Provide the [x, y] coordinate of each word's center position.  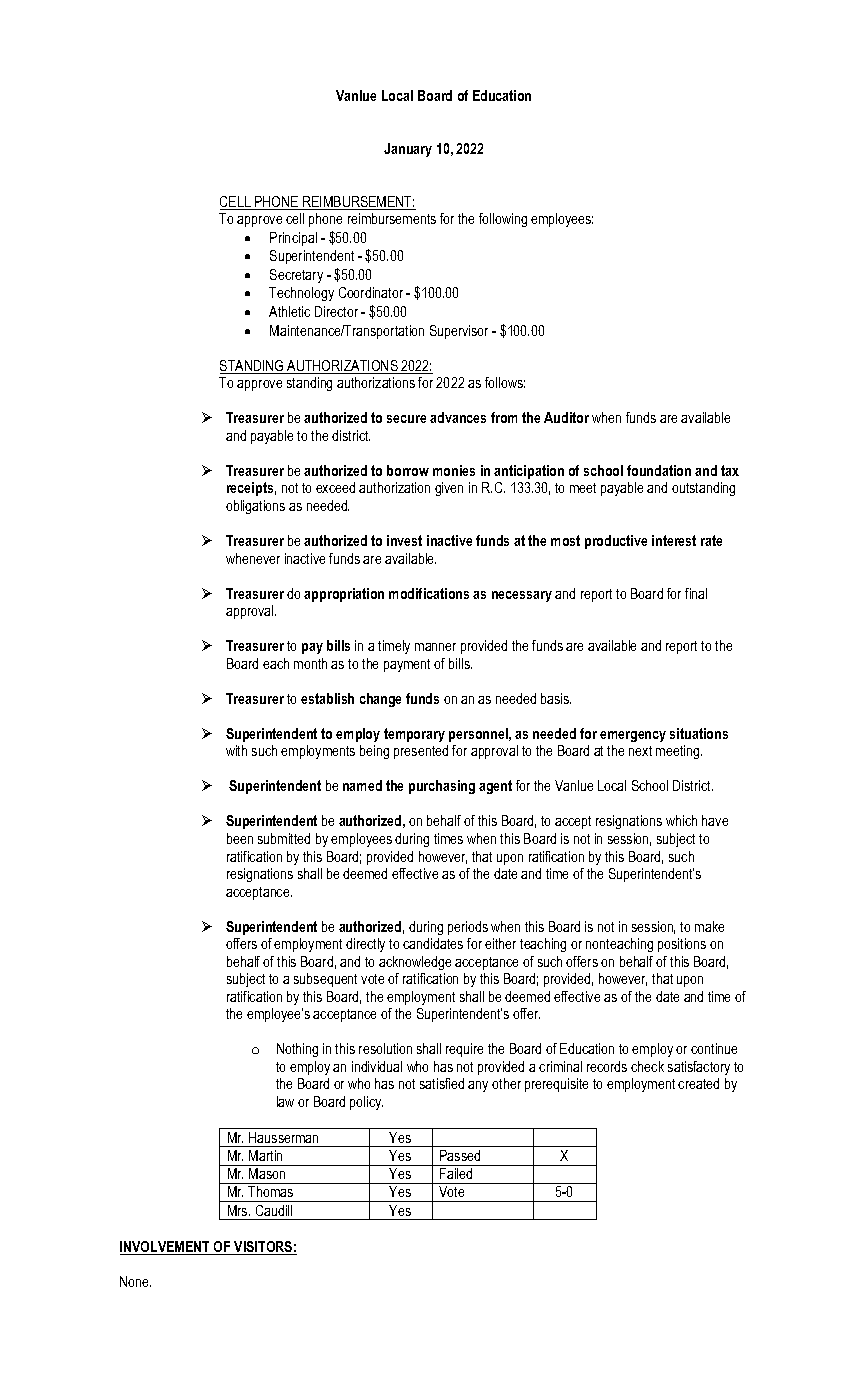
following [503, 220]
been [240, 838]
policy [366, 1103]
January [408, 150]
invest [404, 540]
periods [468, 928]
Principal [293, 239]
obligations [255, 507]
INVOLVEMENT [166, 1248]
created [698, 1083]
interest [674, 540]
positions [682, 945]
